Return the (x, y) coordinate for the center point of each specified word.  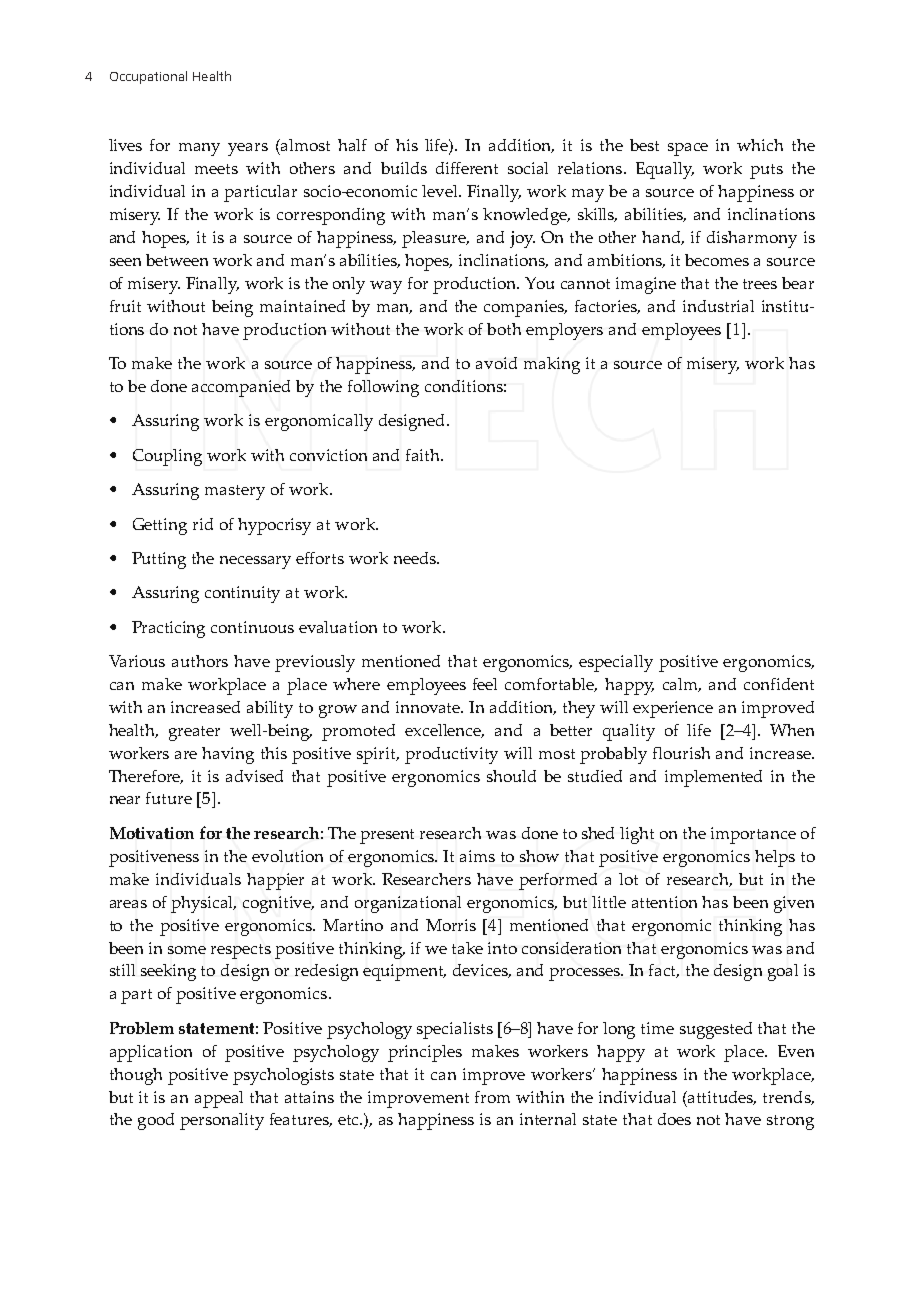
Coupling (167, 457)
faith (424, 455)
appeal (219, 1099)
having (228, 755)
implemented (713, 778)
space (688, 149)
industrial (718, 306)
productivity (451, 755)
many (199, 149)
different (467, 168)
